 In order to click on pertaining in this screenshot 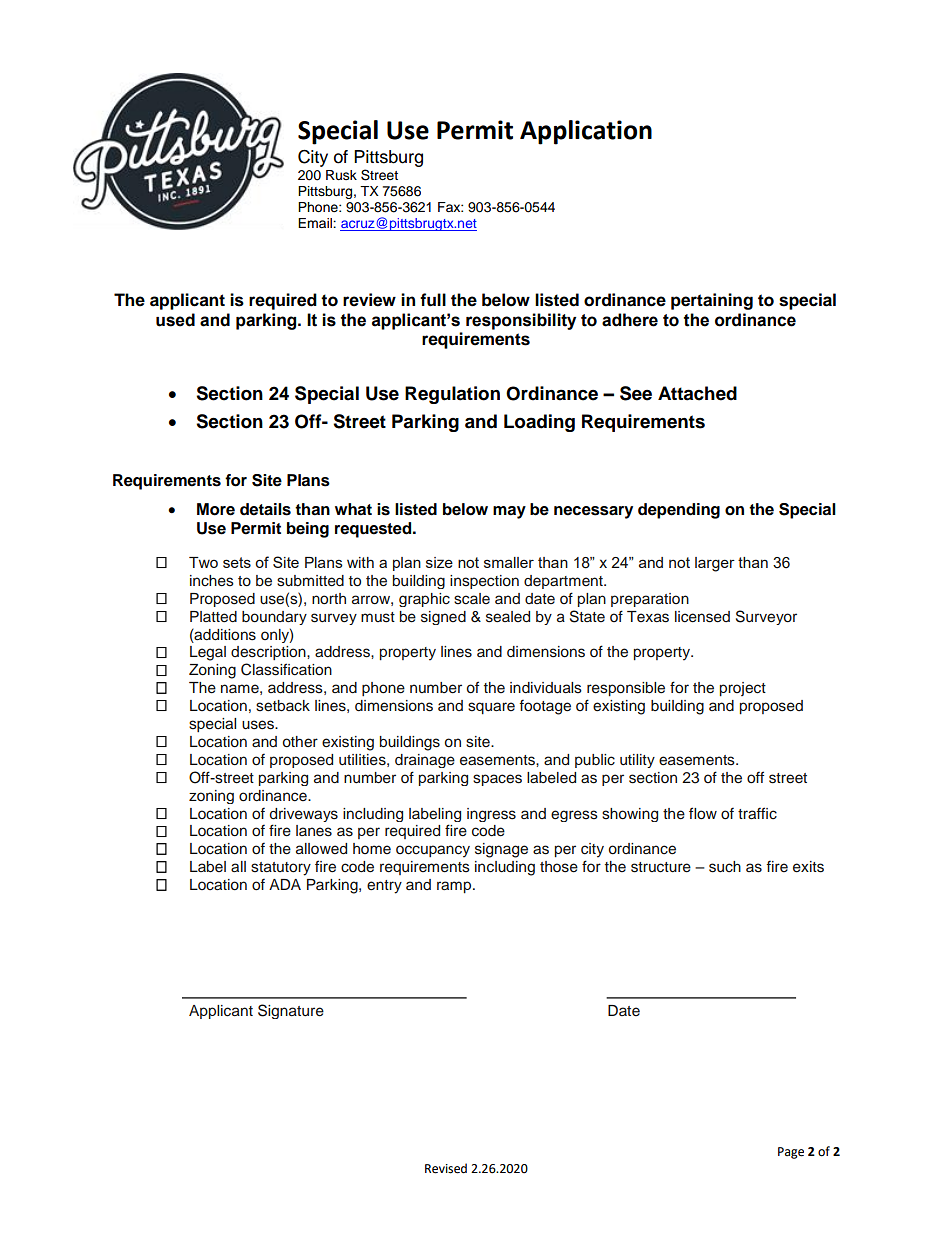, I will do `click(712, 301)`.
